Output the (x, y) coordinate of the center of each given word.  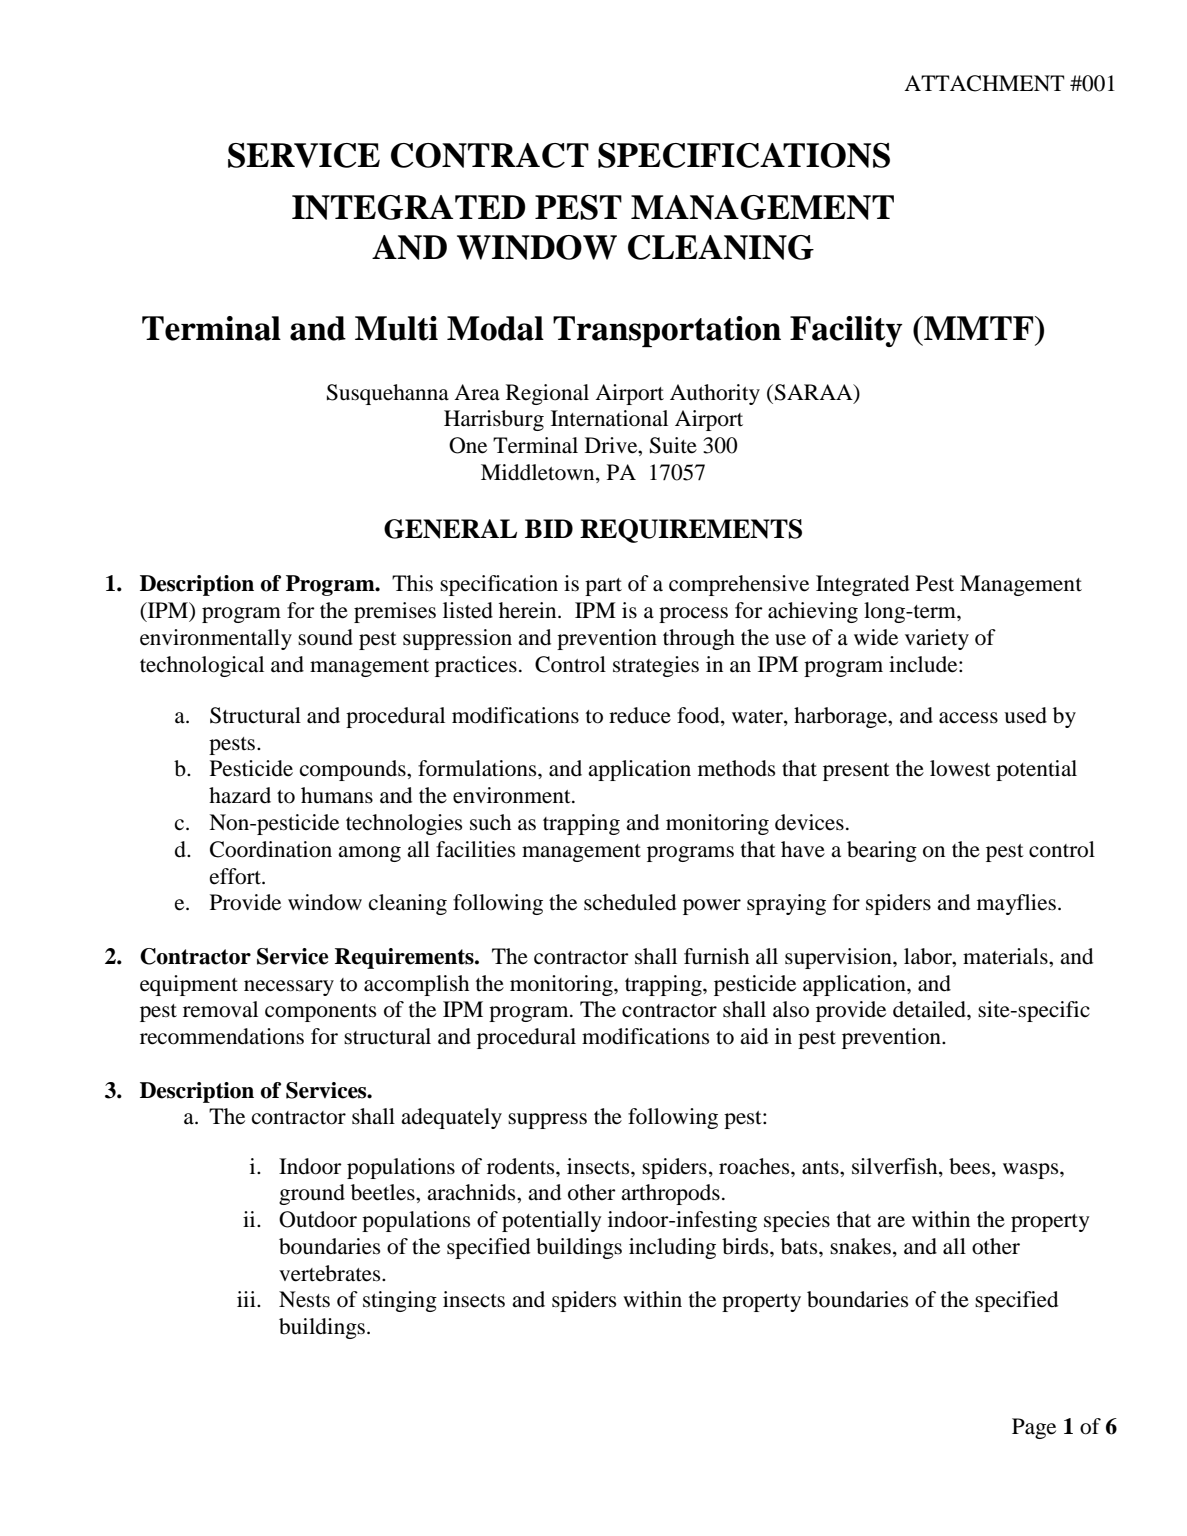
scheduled (630, 902)
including (672, 1248)
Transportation (667, 331)
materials (1006, 956)
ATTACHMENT (984, 83)
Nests (304, 1299)
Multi (396, 328)
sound (325, 637)
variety (937, 639)
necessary (289, 988)
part (603, 587)
